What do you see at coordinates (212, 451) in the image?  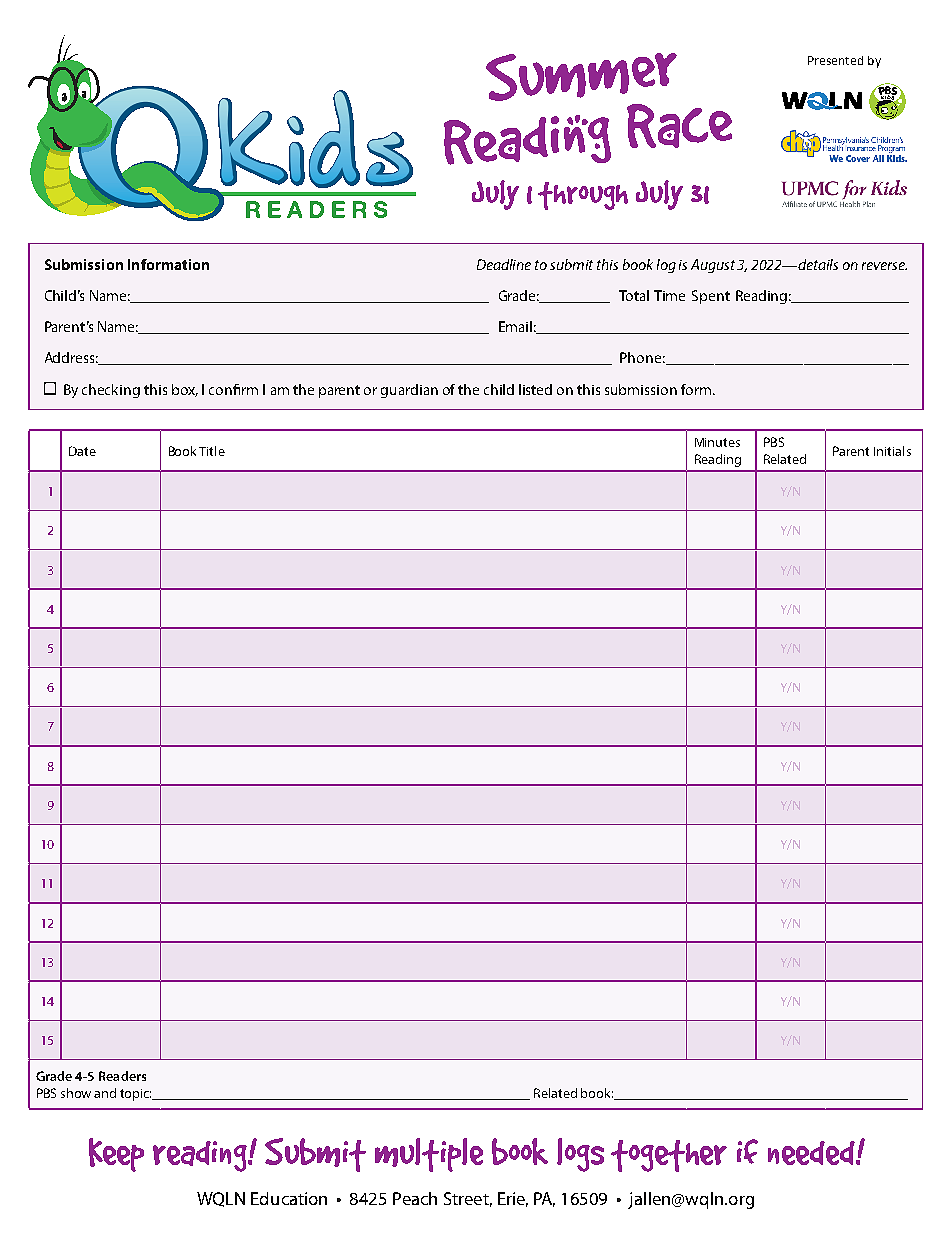 I see `Title` at bounding box center [212, 451].
